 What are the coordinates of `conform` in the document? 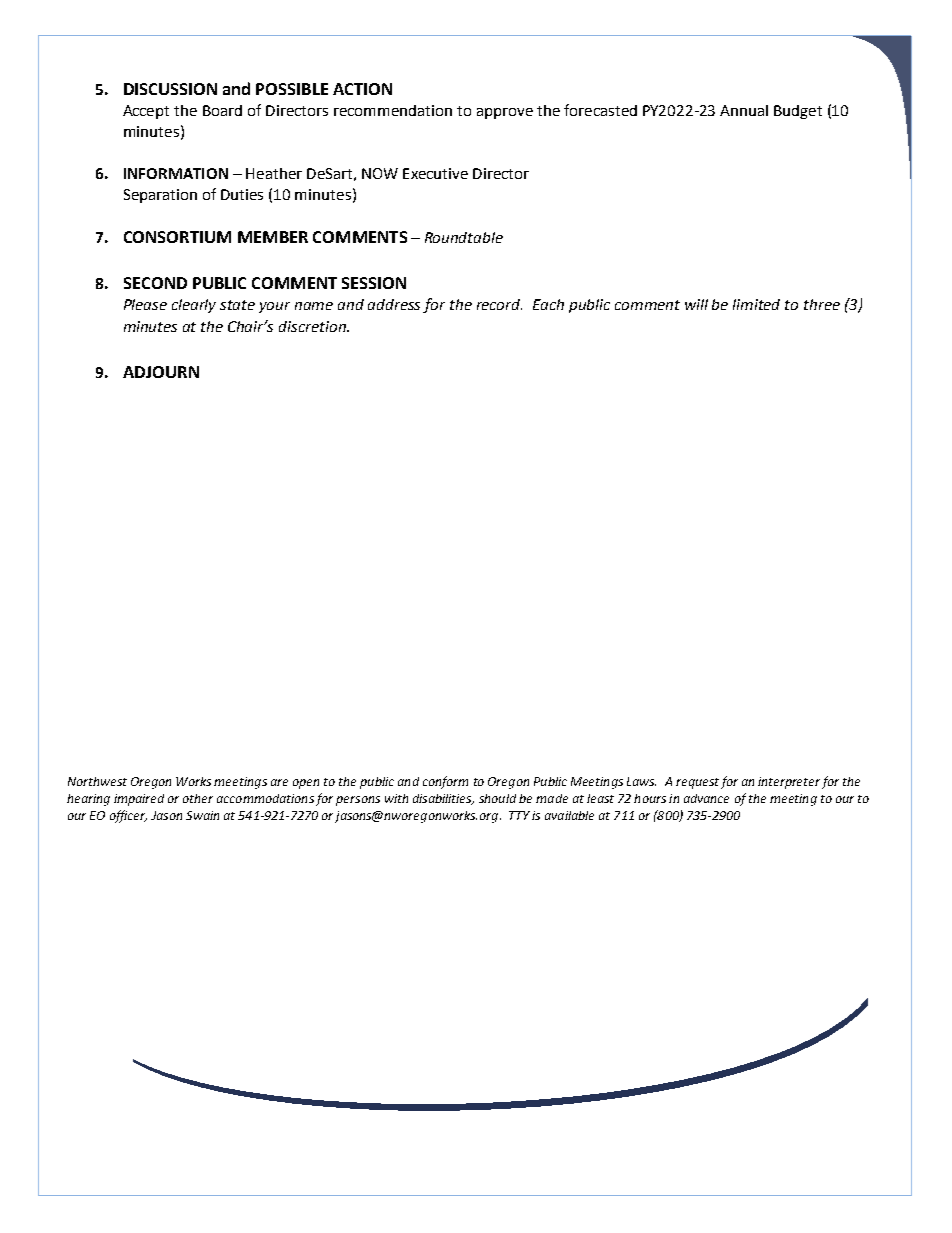 It's located at (445, 782).
